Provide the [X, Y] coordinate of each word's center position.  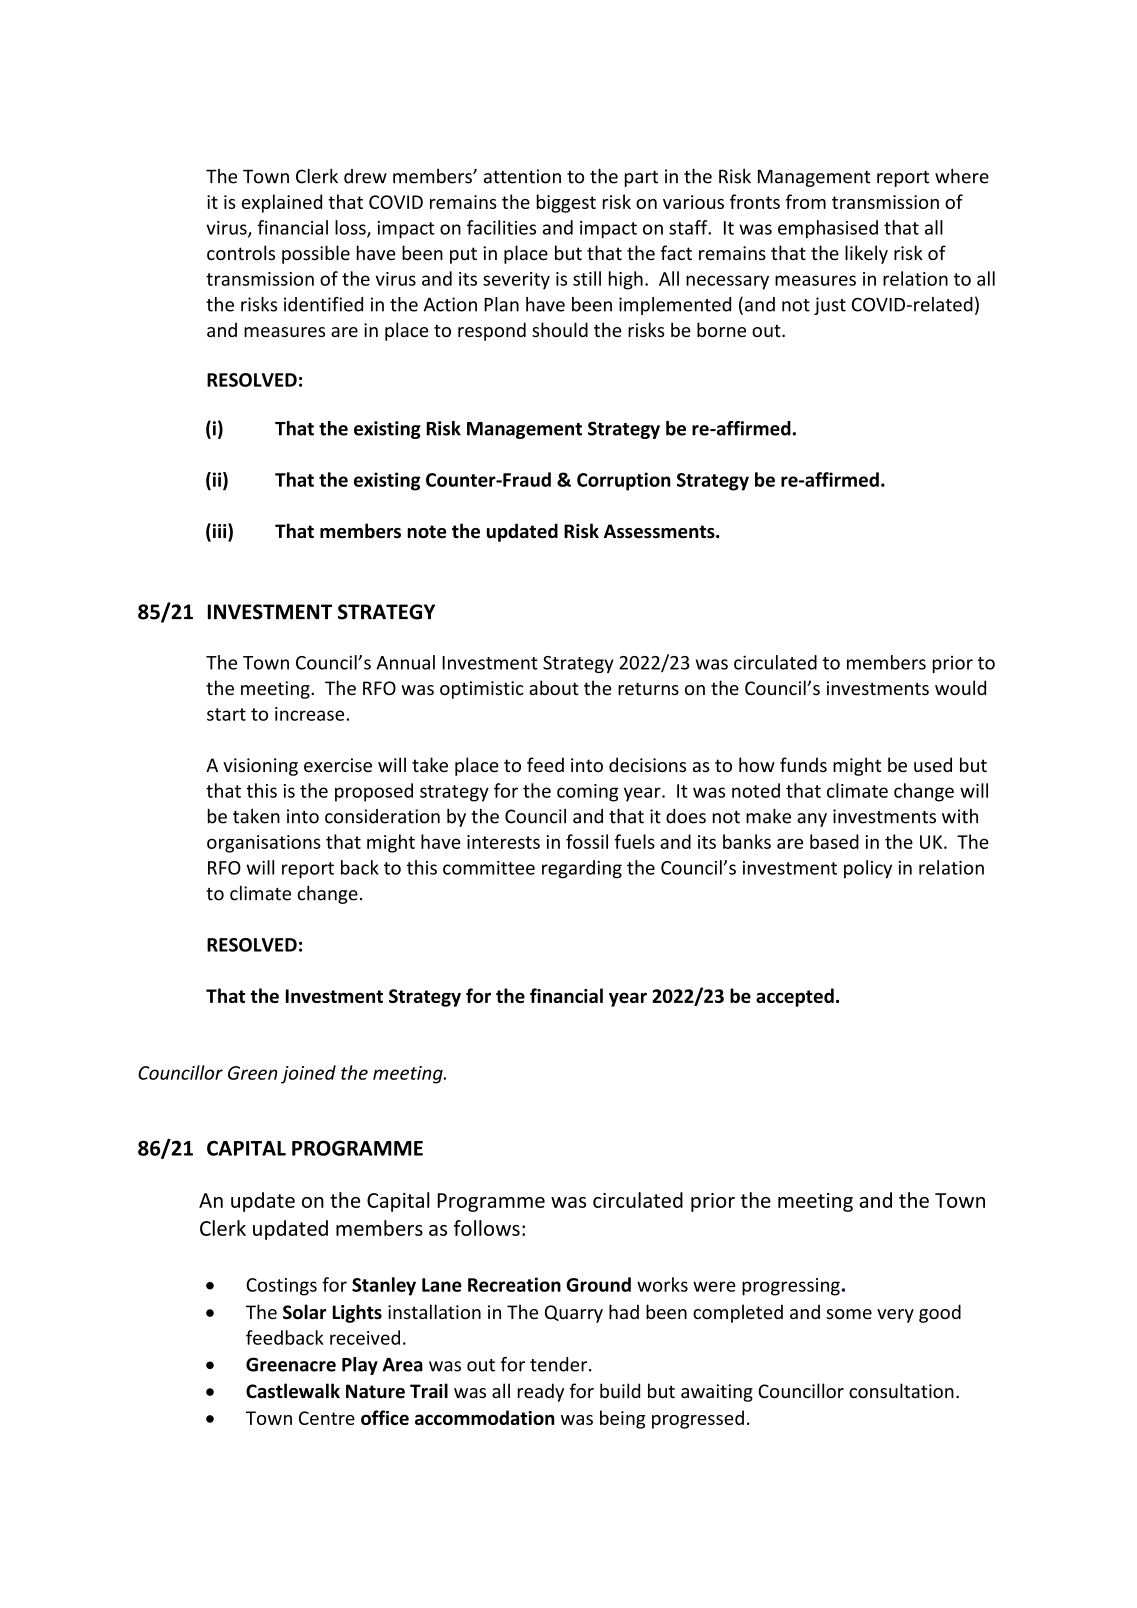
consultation [901, 1390]
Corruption [624, 481]
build [620, 1390]
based [834, 841]
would [960, 687]
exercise [338, 765]
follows [487, 1228]
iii [219, 530]
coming [587, 793]
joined [308, 1074]
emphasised [828, 229]
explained [282, 203]
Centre [327, 1418]
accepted [795, 997]
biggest [566, 203]
